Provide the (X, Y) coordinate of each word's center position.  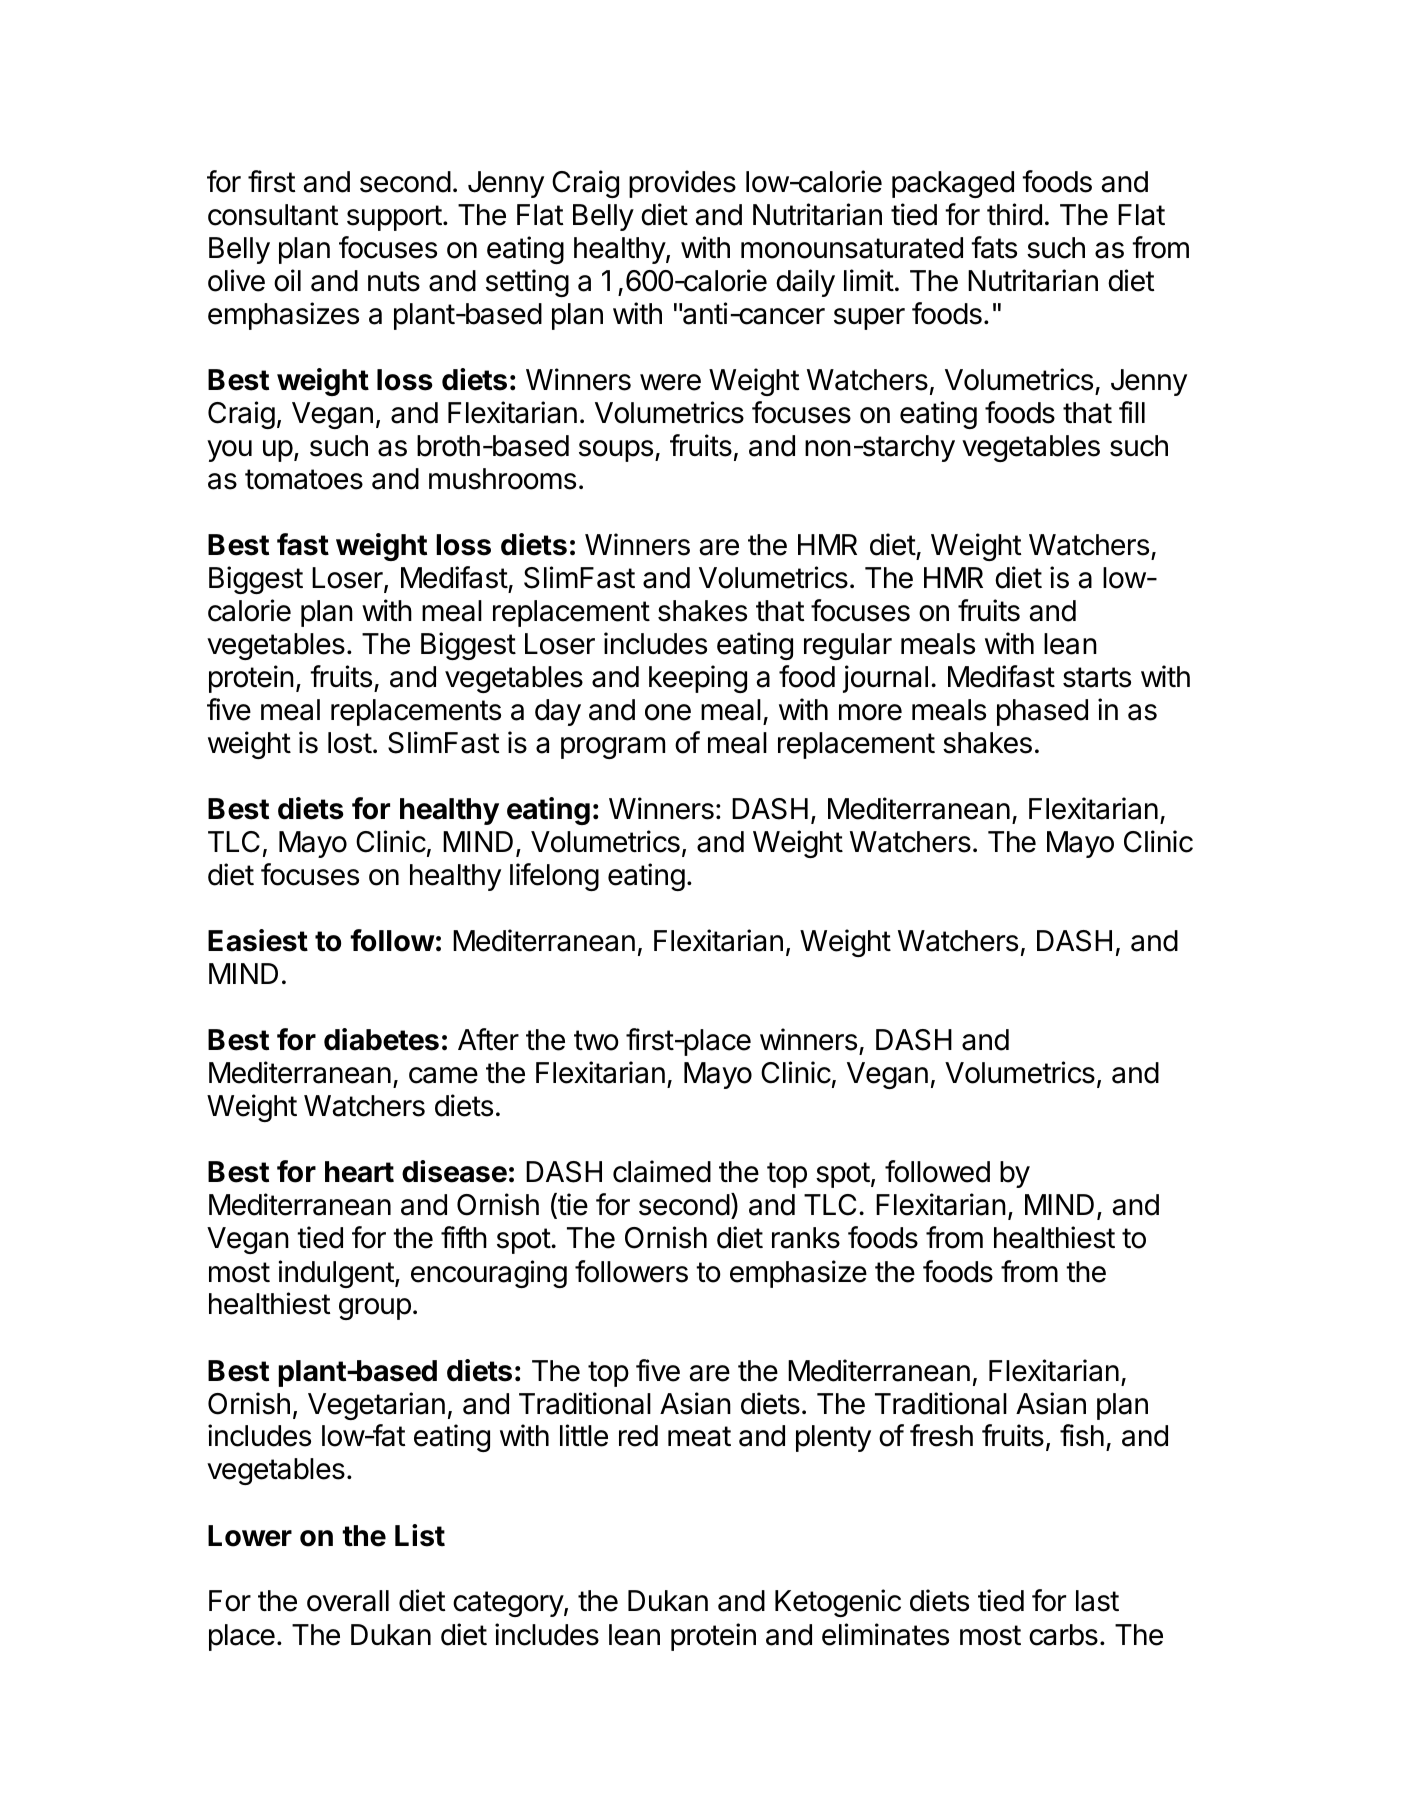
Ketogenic (838, 1603)
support (394, 218)
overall (348, 1601)
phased (1042, 712)
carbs (1063, 1635)
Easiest (258, 940)
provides (682, 184)
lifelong (554, 877)
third (1014, 214)
